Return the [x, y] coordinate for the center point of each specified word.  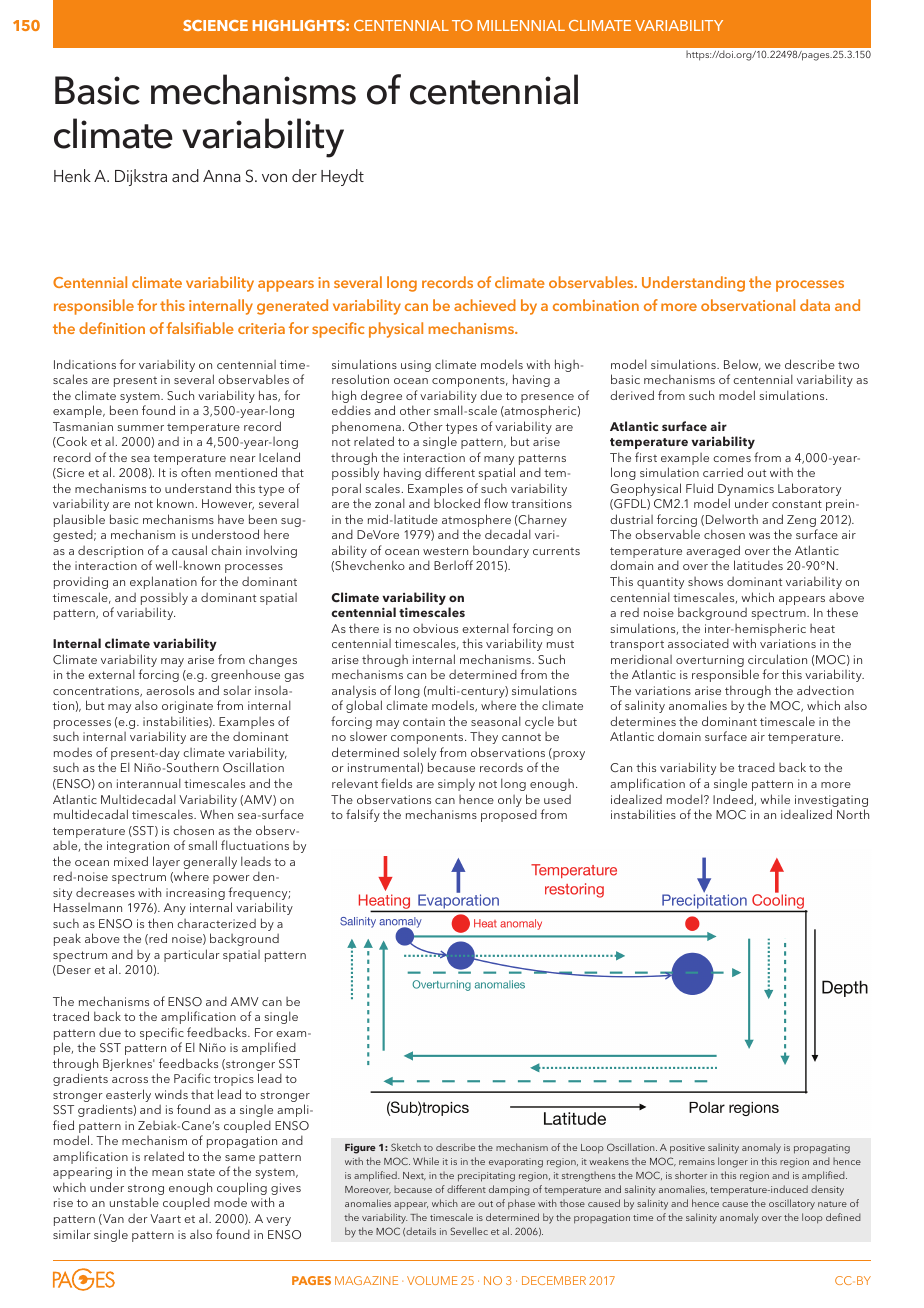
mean [167, 1173]
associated [698, 643]
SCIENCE [215, 25]
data [815, 305]
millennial [521, 25]
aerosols [170, 690]
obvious [435, 628]
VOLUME [432, 1280]
